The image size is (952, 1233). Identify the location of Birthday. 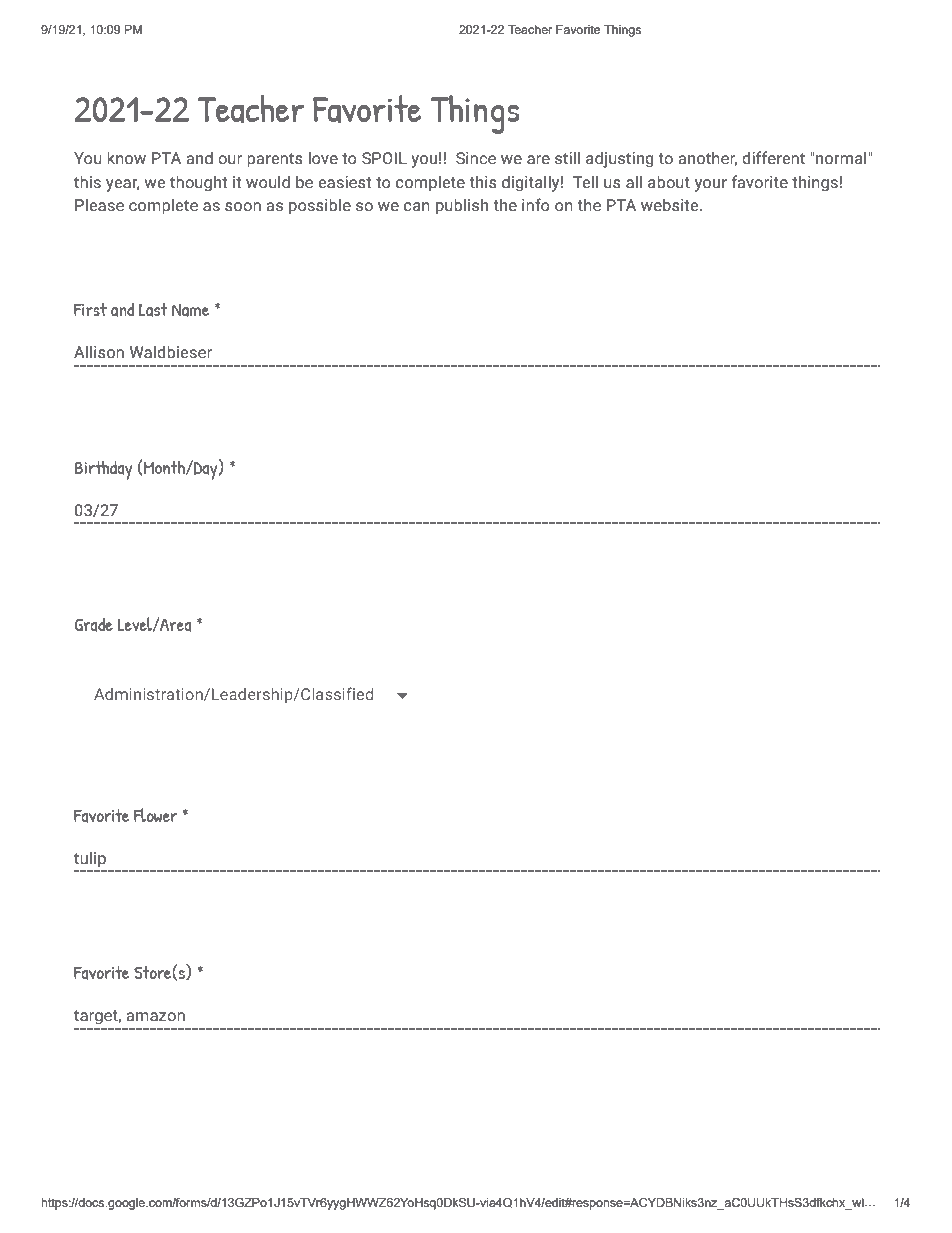
(103, 470).
